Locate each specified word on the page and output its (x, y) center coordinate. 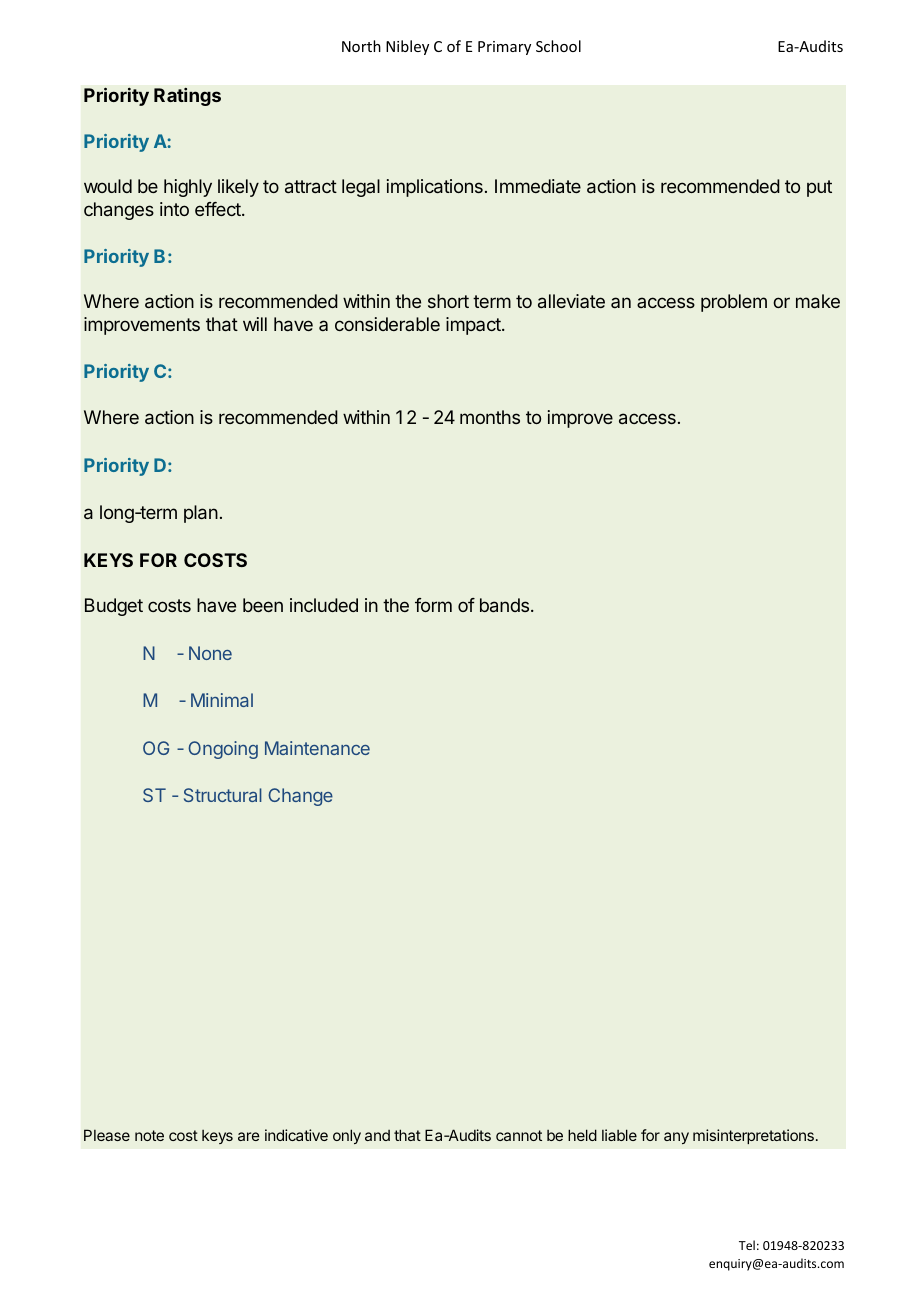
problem (734, 303)
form (433, 605)
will (255, 324)
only (347, 1136)
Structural (223, 795)
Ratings (187, 97)
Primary (504, 48)
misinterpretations (753, 1136)
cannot (519, 1135)
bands (504, 605)
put (819, 188)
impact (474, 326)
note (149, 1135)
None (210, 653)
